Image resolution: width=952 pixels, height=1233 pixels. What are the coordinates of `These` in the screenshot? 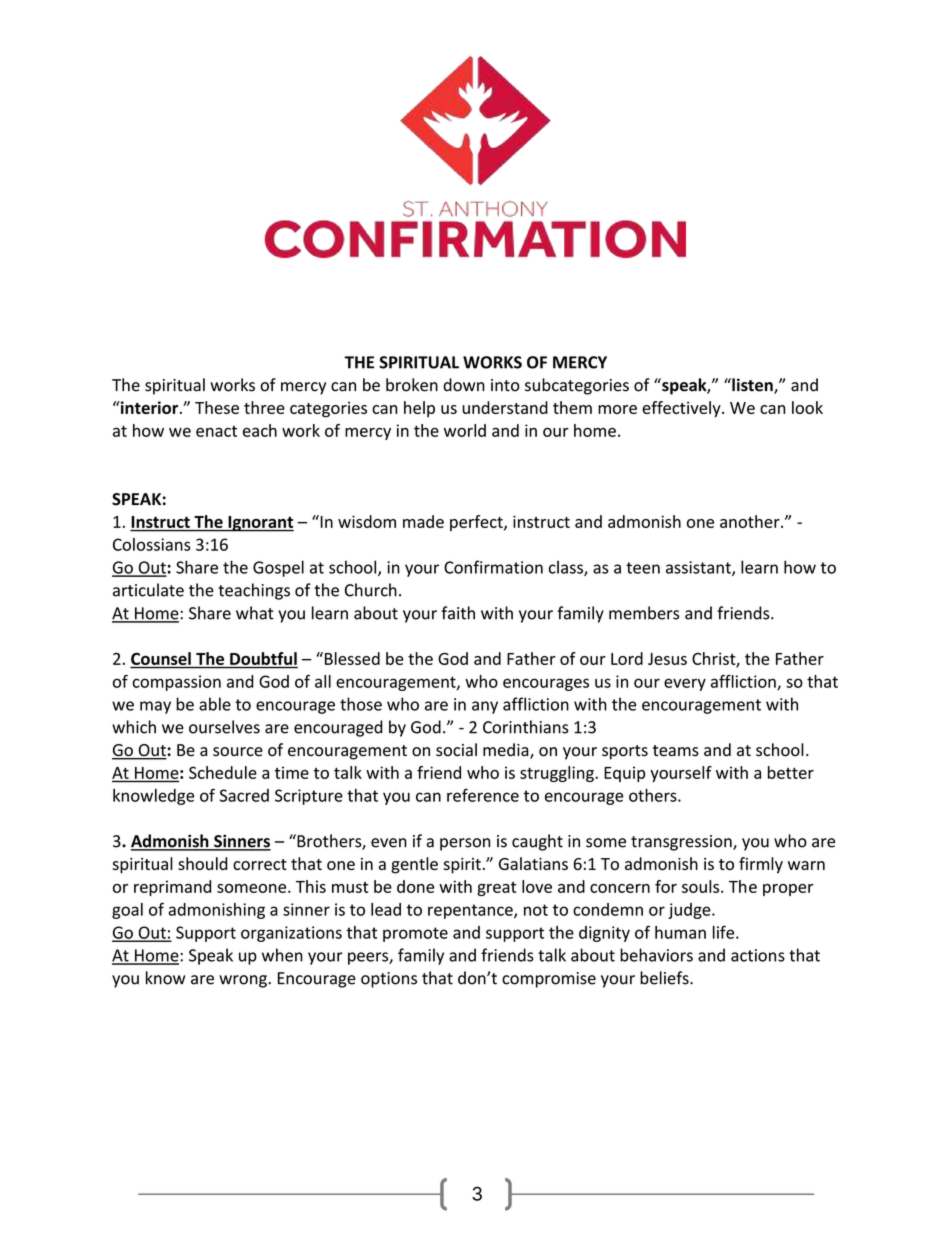 It's located at (217, 407).
